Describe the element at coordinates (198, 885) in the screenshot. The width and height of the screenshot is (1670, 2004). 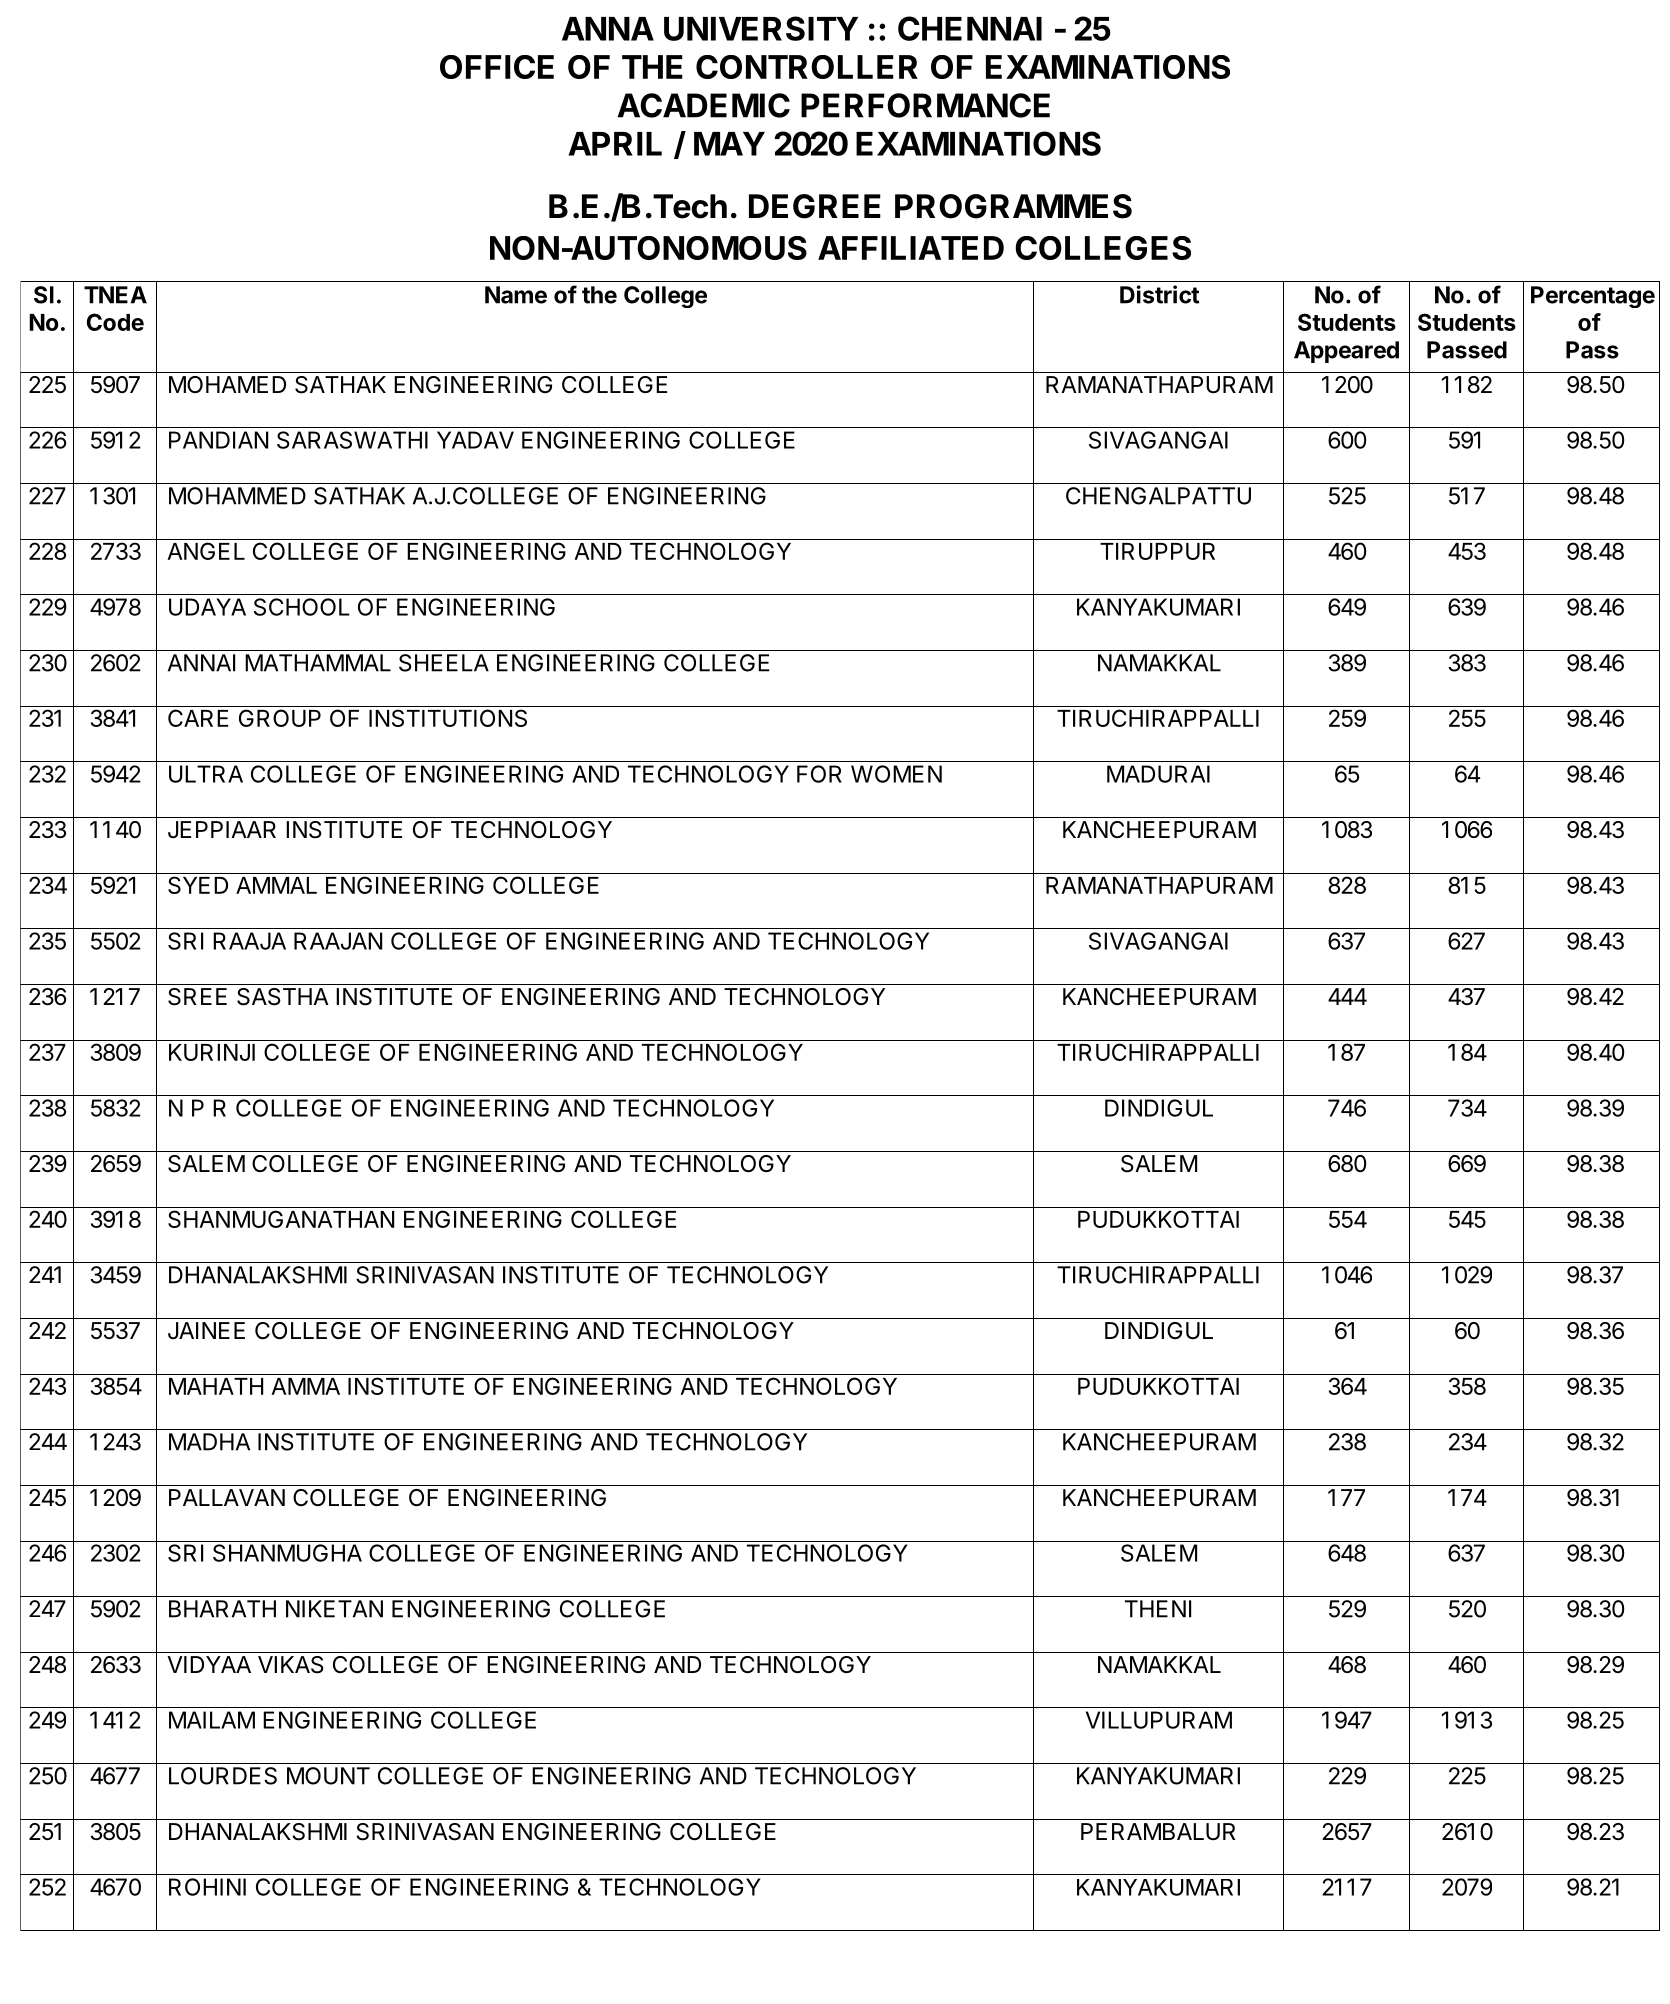
I see `SYED` at that location.
